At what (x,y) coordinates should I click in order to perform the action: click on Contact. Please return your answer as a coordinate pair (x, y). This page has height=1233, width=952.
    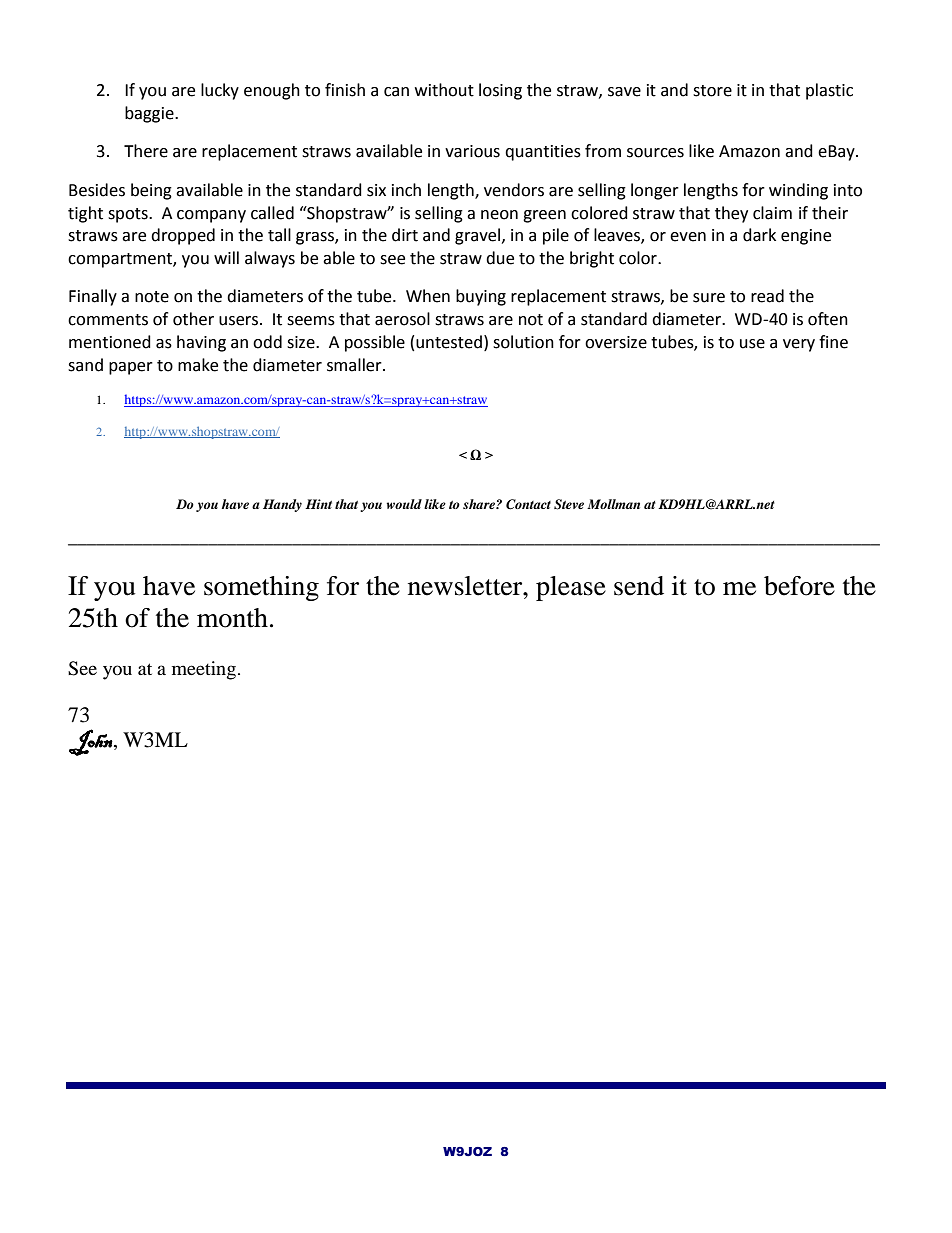
    Looking at the image, I should click on (528, 504).
